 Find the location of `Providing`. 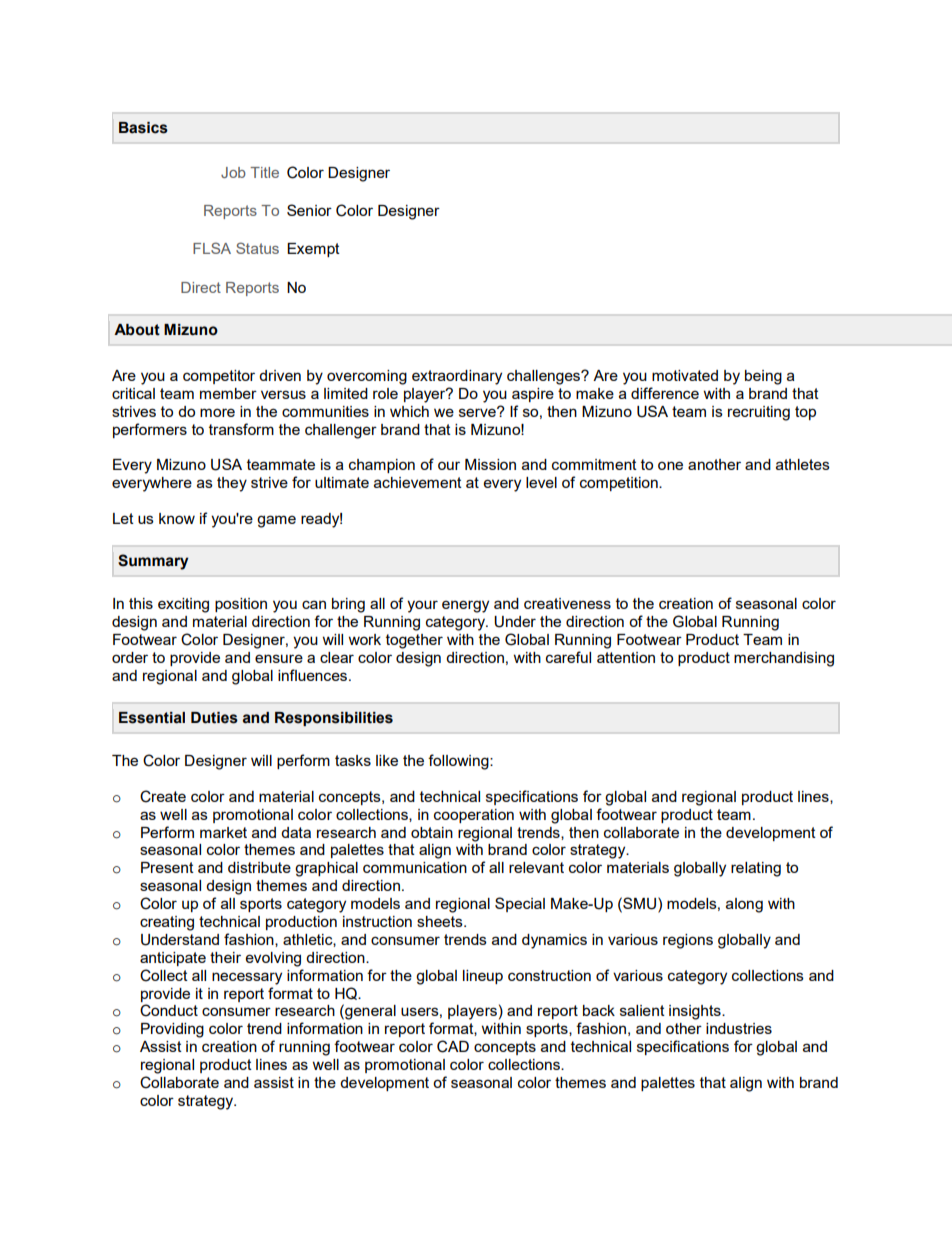

Providing is located at coordinates (172, 1030).
